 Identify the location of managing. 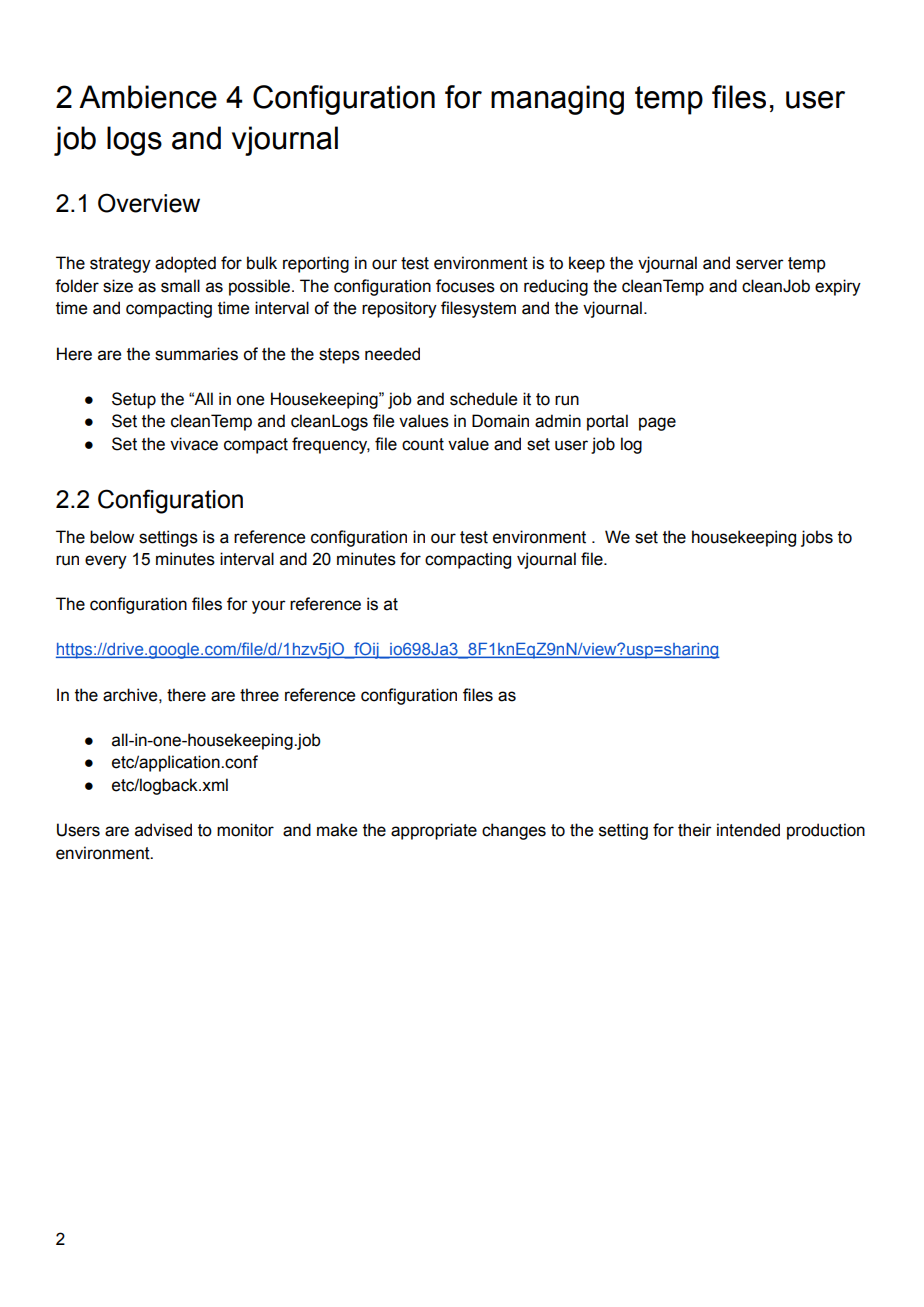
(557, 100).
